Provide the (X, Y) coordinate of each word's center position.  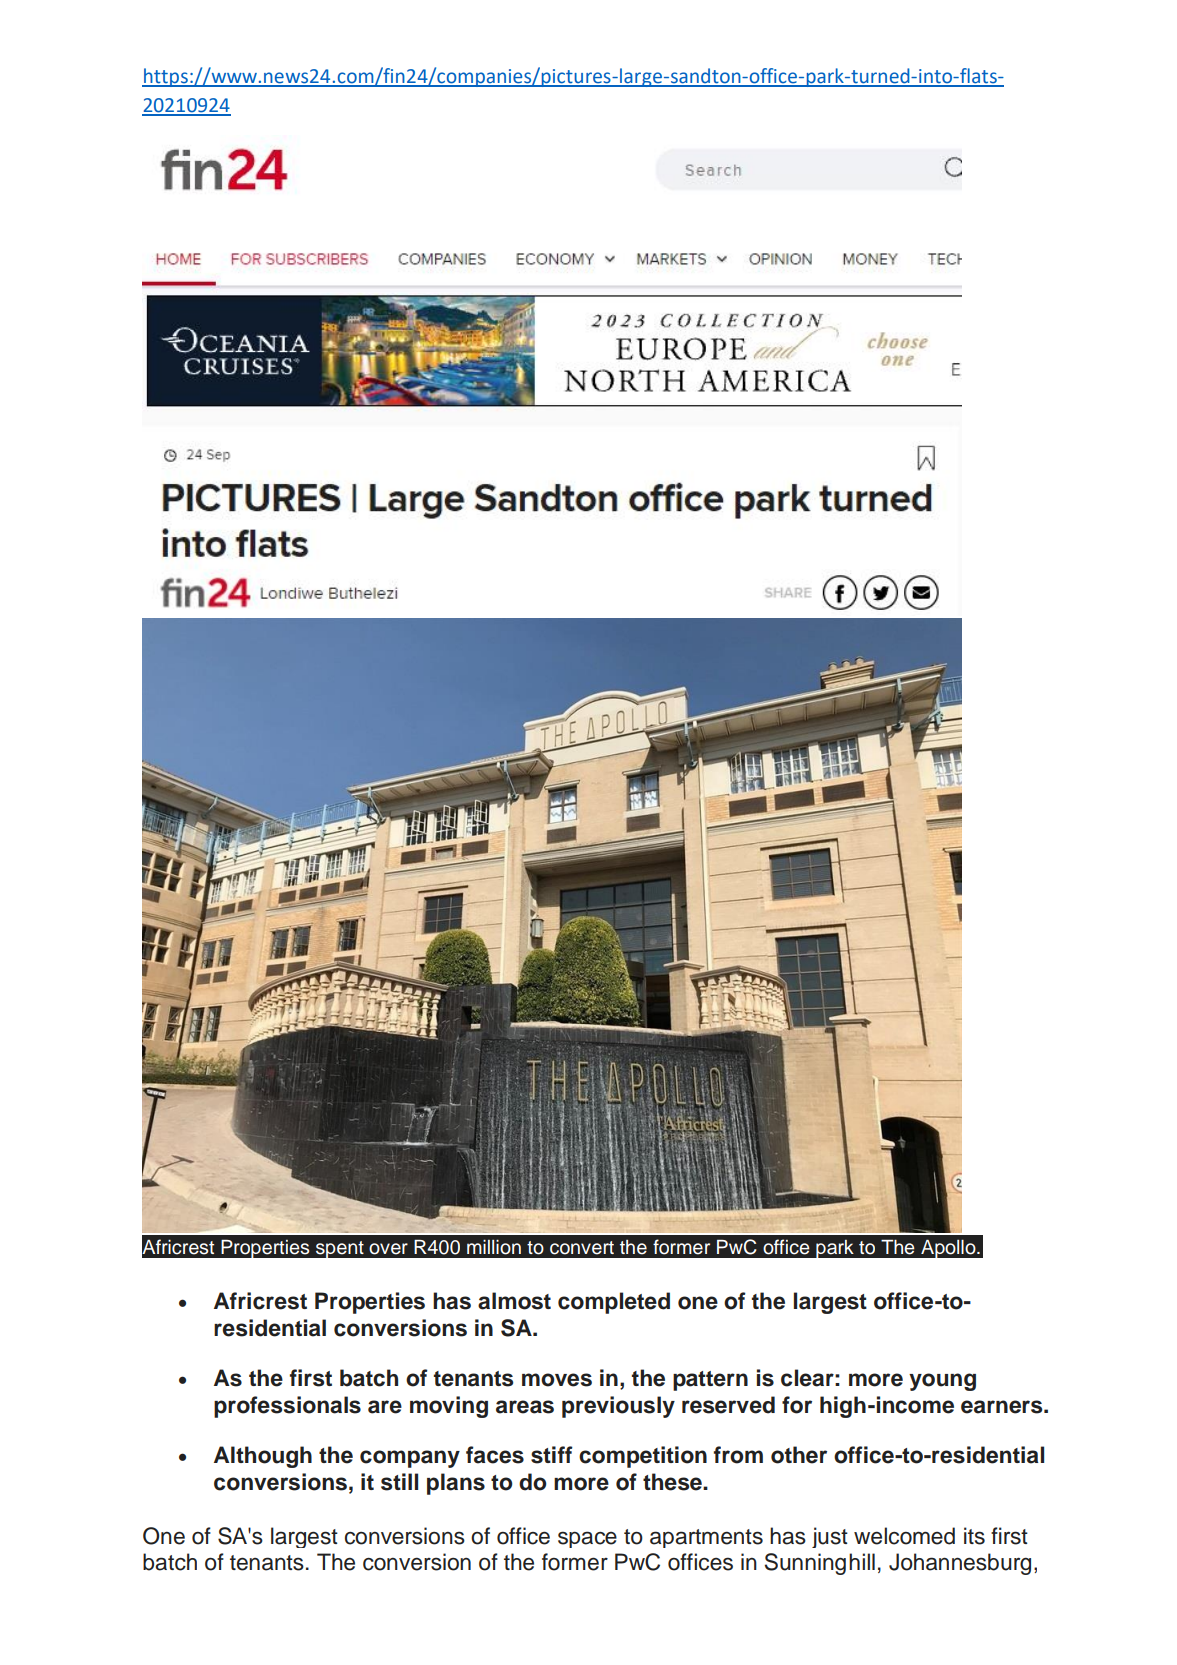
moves (557, 1380)
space (587, 1539)
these (673, 1482)
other (799, 1455)
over (388, 1249)
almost (514, 1301)
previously (618, 1407)
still (399, 1482)
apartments (706, 1538)
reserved (728, 1405)
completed (614, 1303)
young (942, 1382)
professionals (287, 1407)
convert (582, 1248)
